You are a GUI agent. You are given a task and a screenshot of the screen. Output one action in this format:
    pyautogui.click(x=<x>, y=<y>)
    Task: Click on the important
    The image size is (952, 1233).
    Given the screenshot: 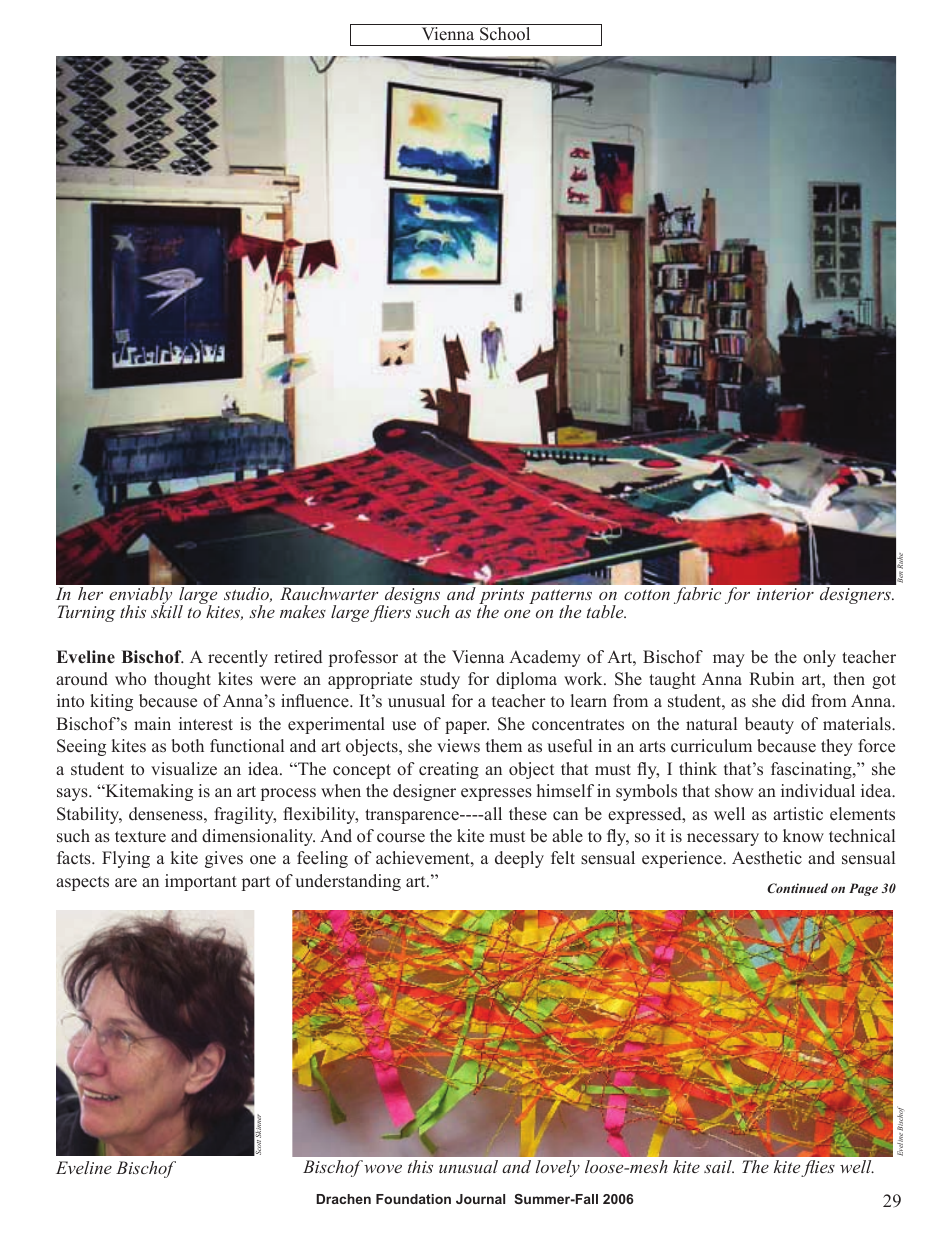 What is the action you would take?
    pyautogui.click(x=201, y=882)
